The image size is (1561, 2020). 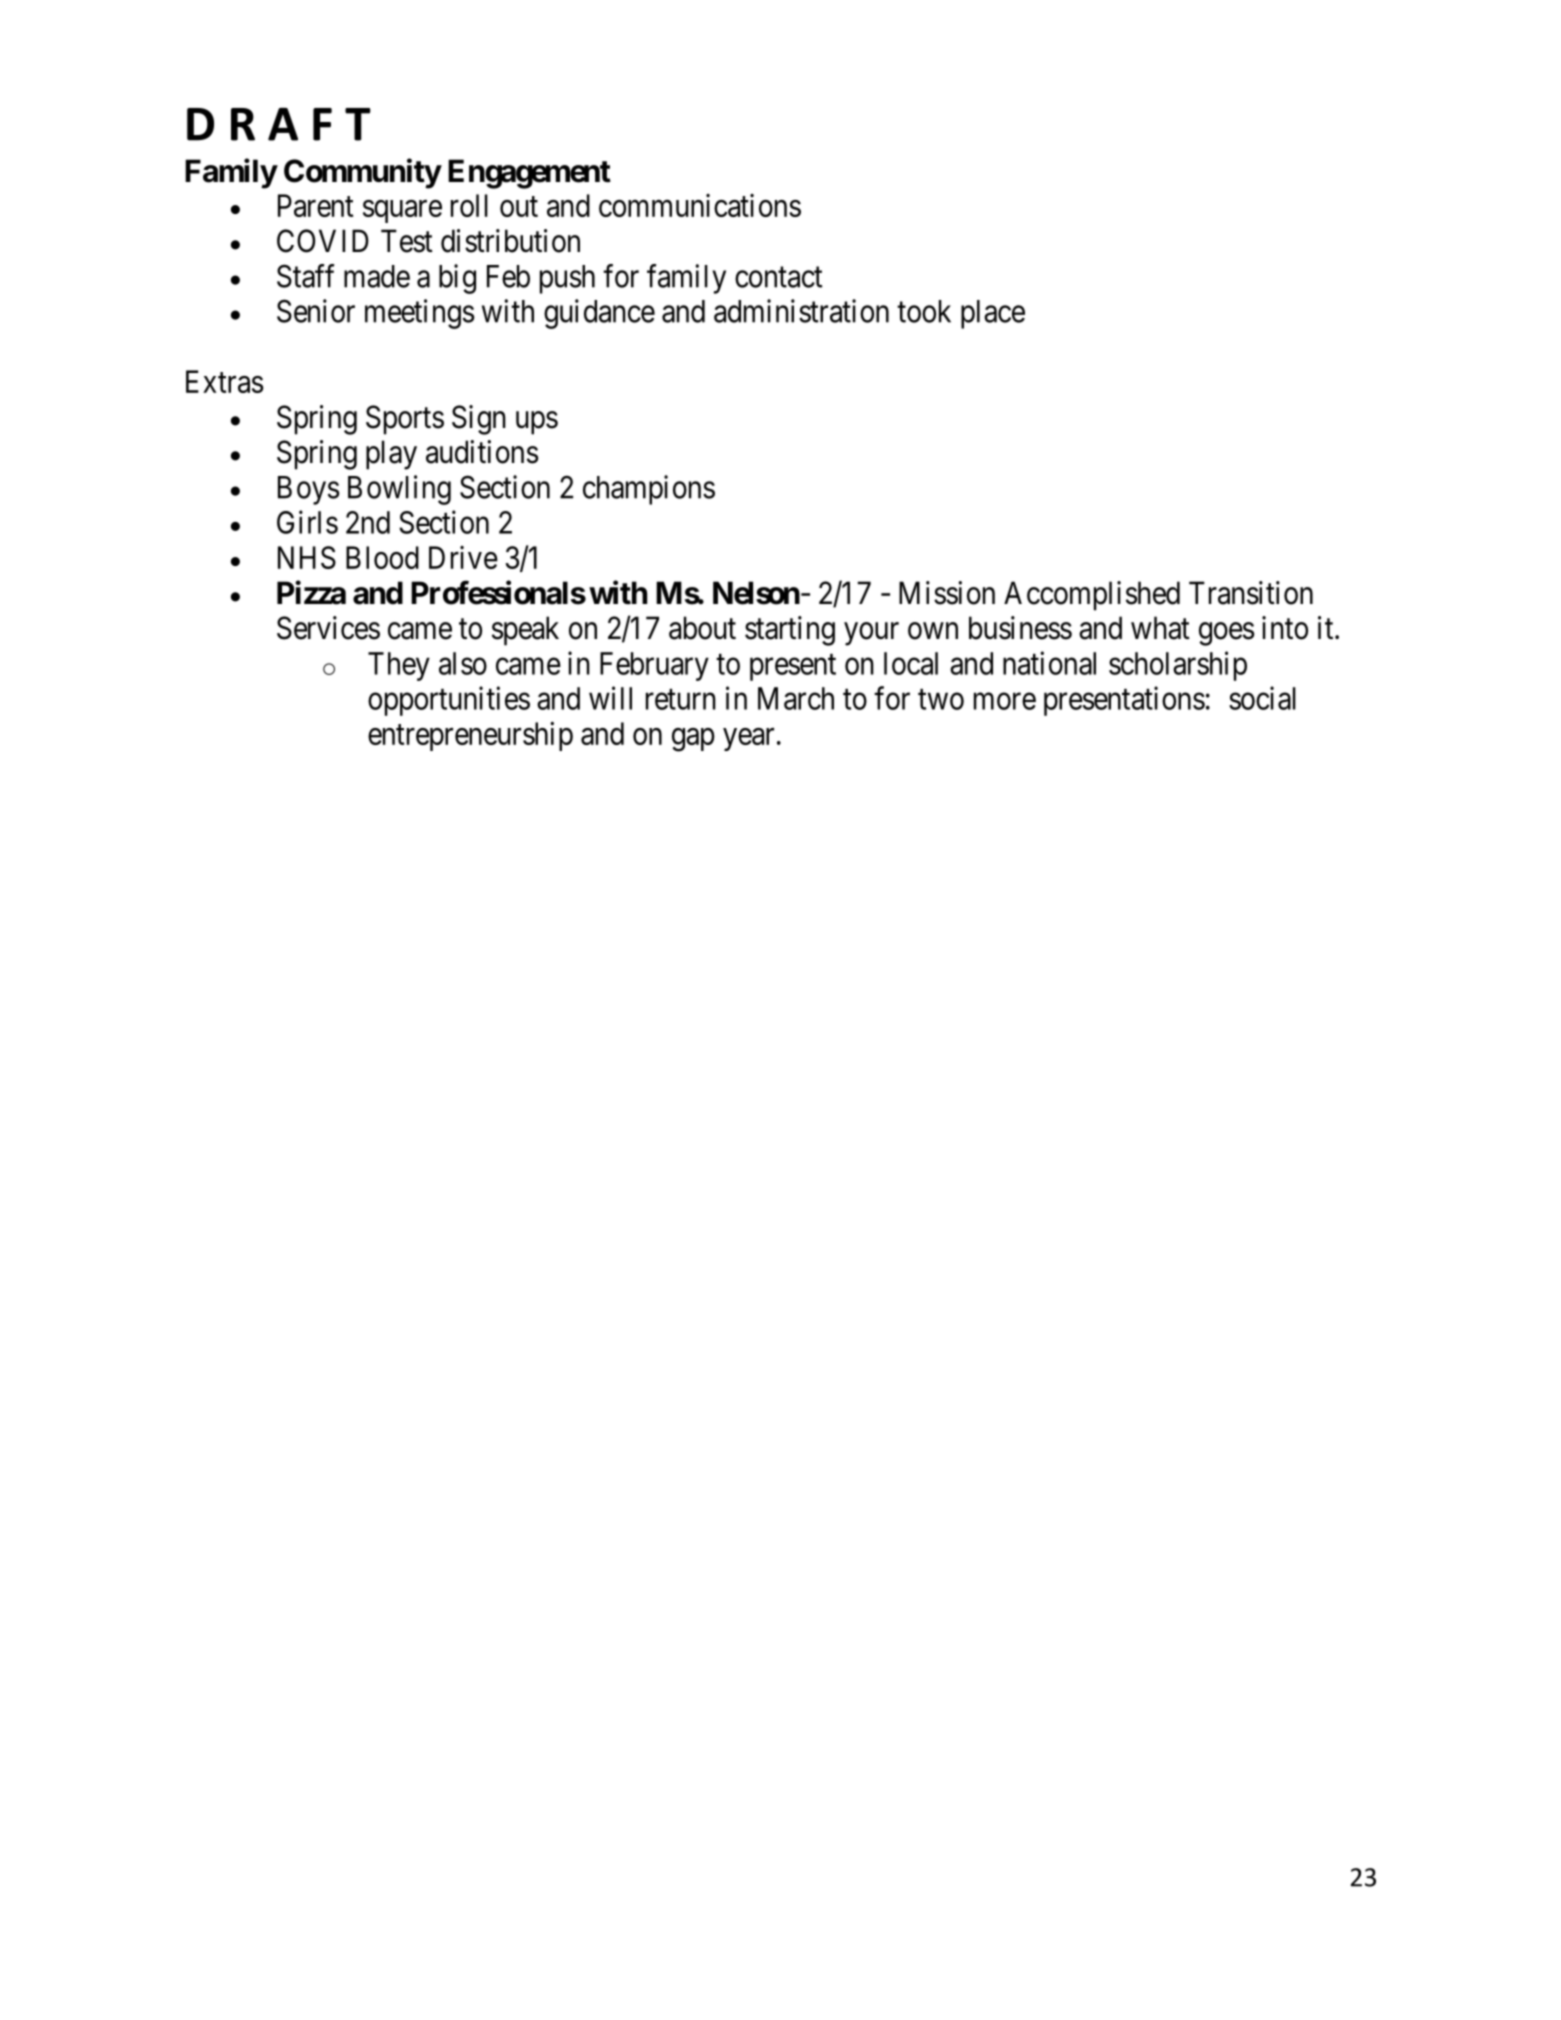 I want to click on Sign, so click(x=479, y=420).
